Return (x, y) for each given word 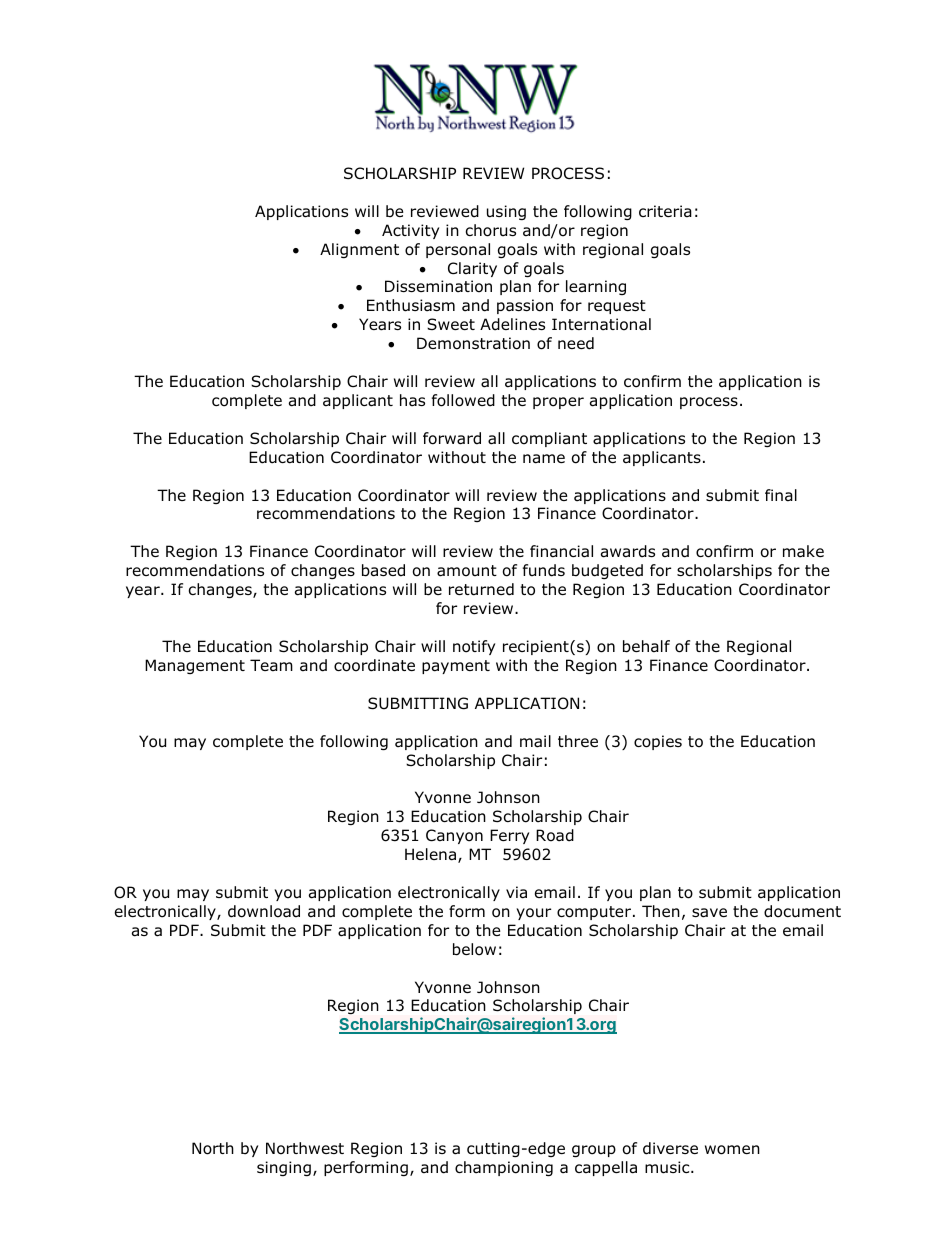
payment (456, 667)
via (516, 892)
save (709, 913)
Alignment (359, 250)
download (264, 911)
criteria (665, 211)
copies (658, 742)
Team (271, 665)
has (412, 400)
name (544, 459)
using (506, 212)
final (781, 495)
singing (284, 1168)
